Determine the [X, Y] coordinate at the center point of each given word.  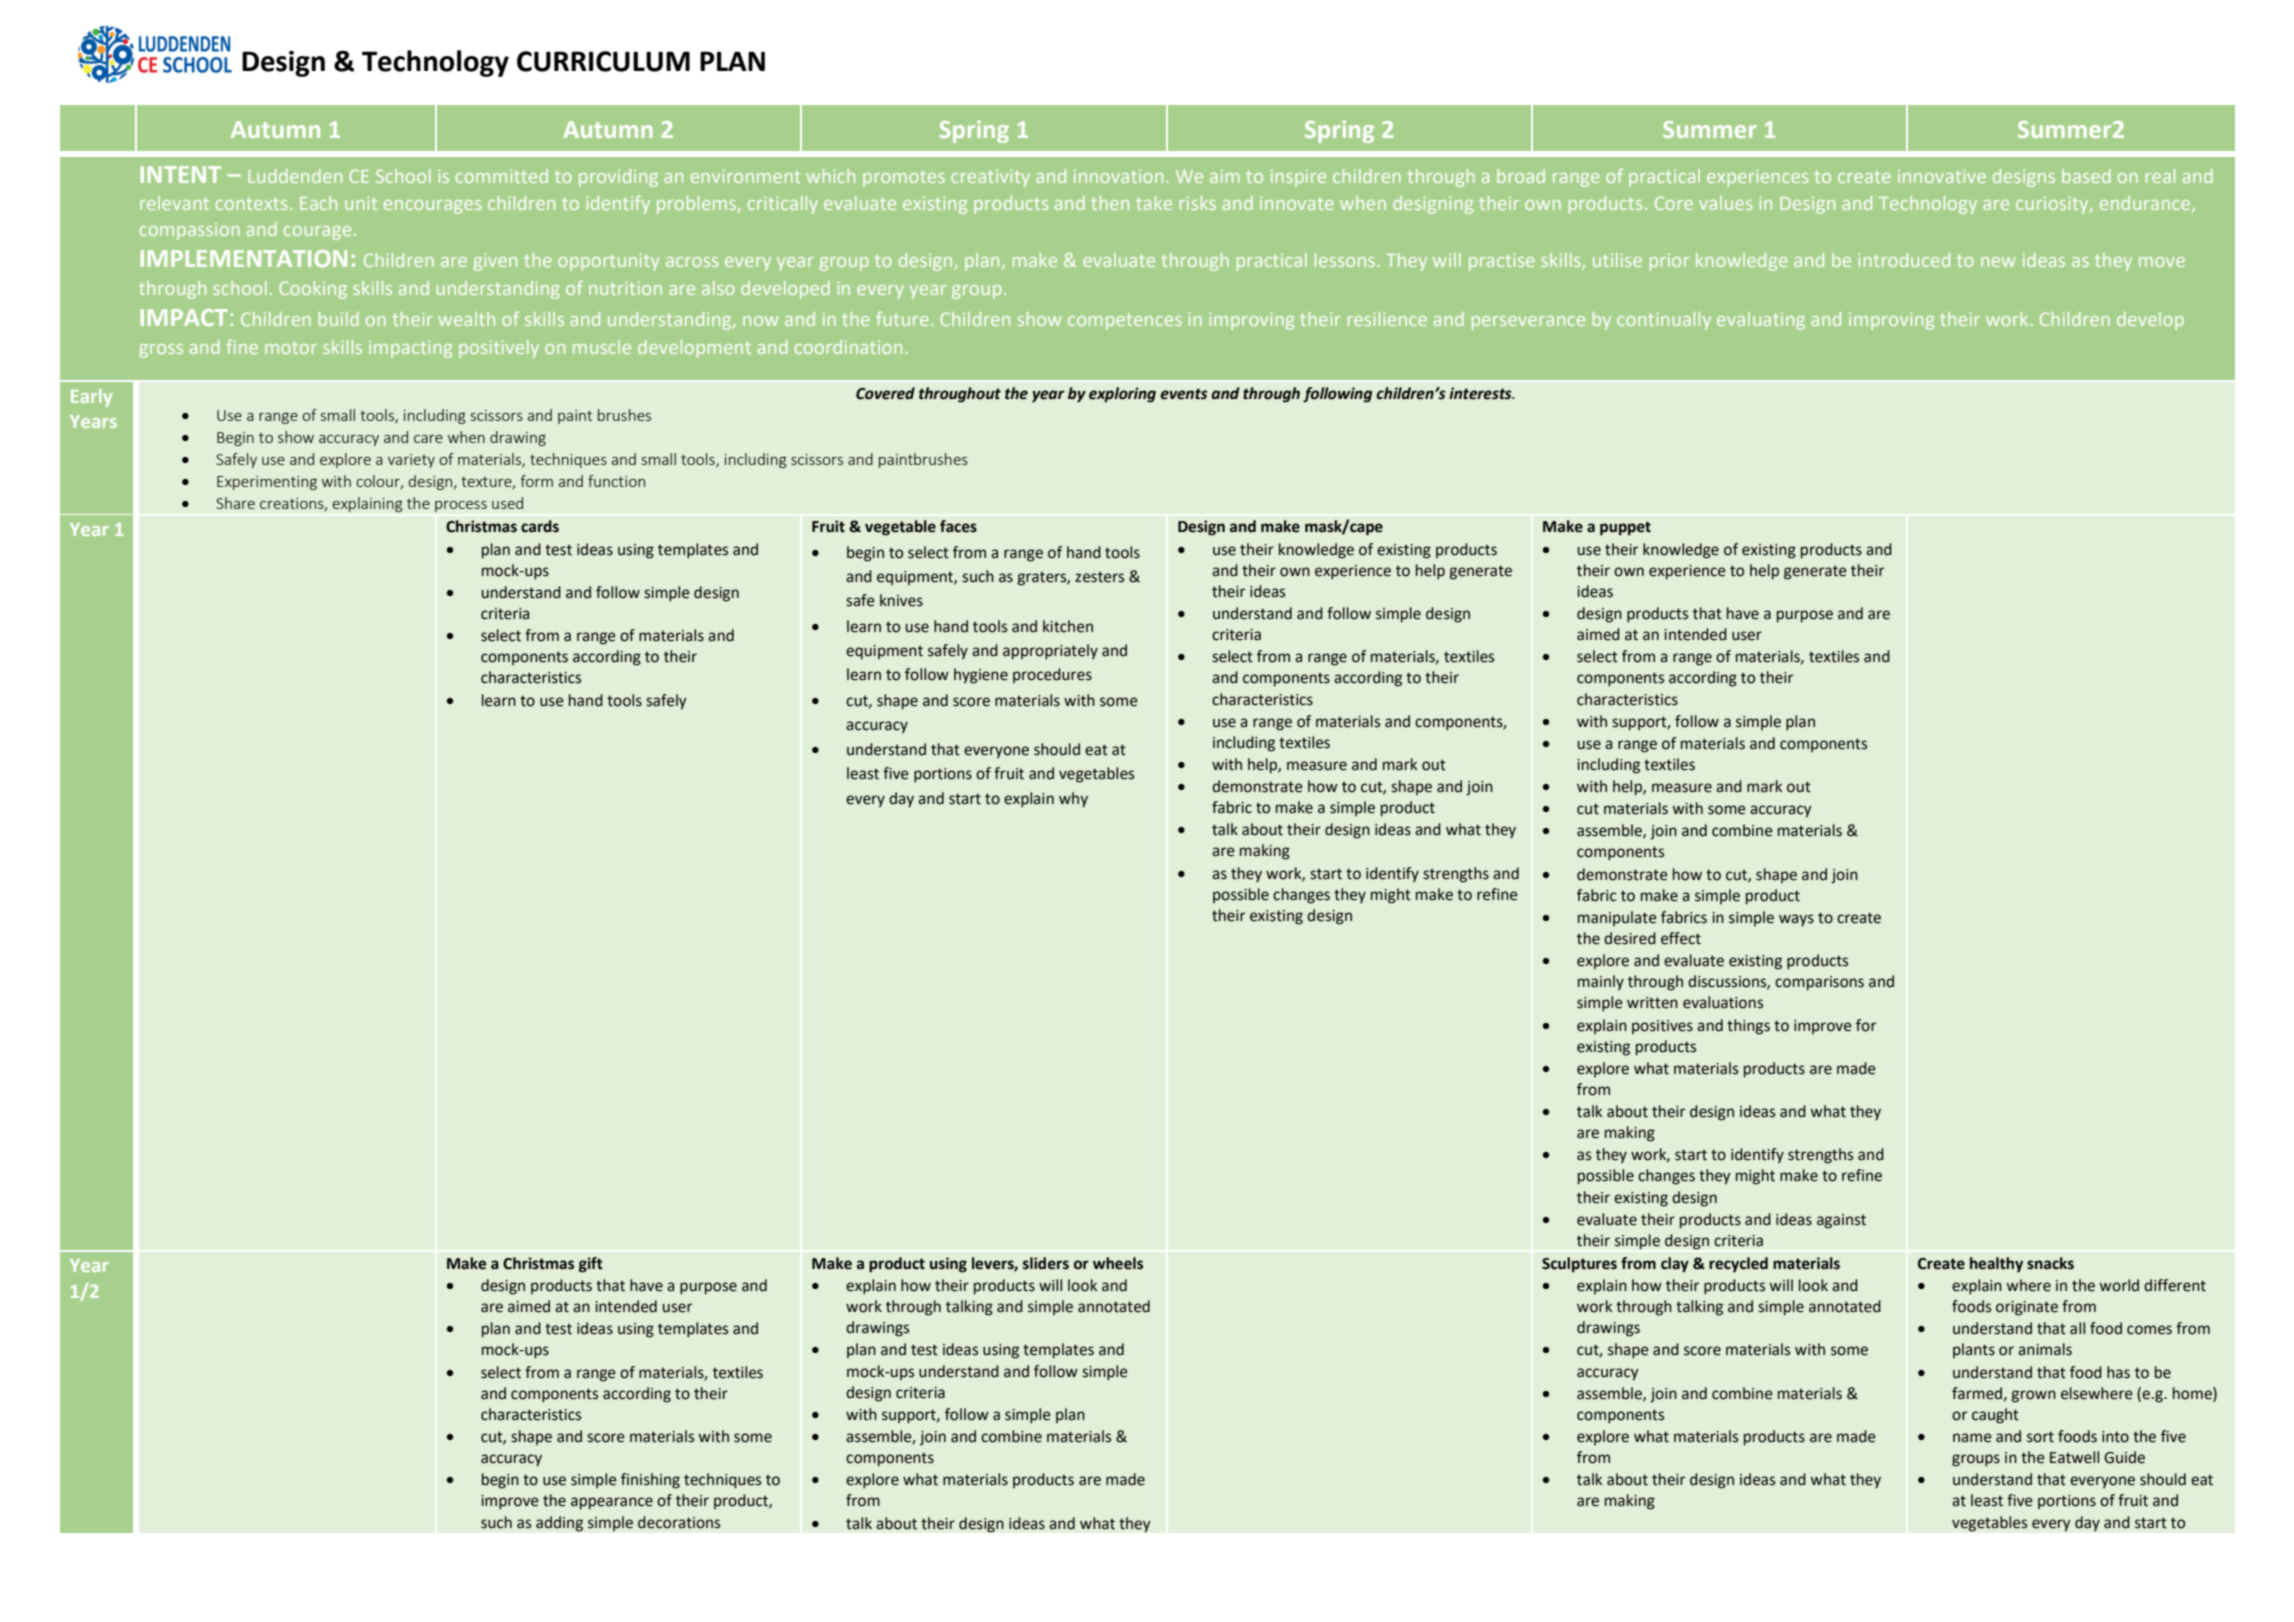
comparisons [1819, 983]
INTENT [181, 174]
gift [591, 1265]
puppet [1625, 528]
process [461, 506]
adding [559, 1524]
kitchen [1068, 626]
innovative [1942, 176]
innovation [1118, 176]
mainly [1601, 982]
